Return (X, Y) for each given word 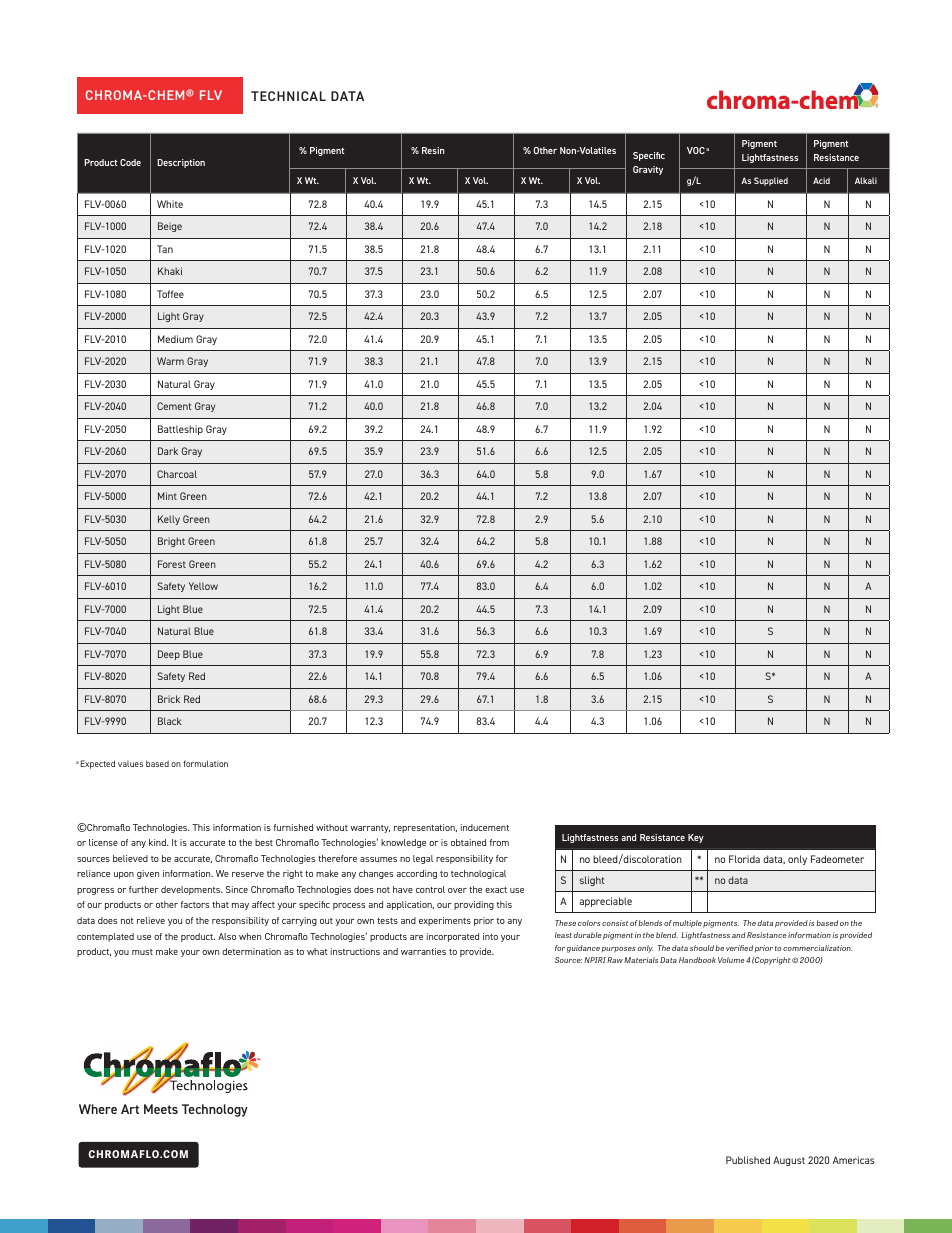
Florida (744, 859)
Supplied (771, 181)
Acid (821, 180)
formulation (205, 763)
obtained (468, 842)
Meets (161, 1109)
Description (181, 163)
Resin (433, 150)
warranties (423, 951)
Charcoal (177, 474)
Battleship (180, 430)
